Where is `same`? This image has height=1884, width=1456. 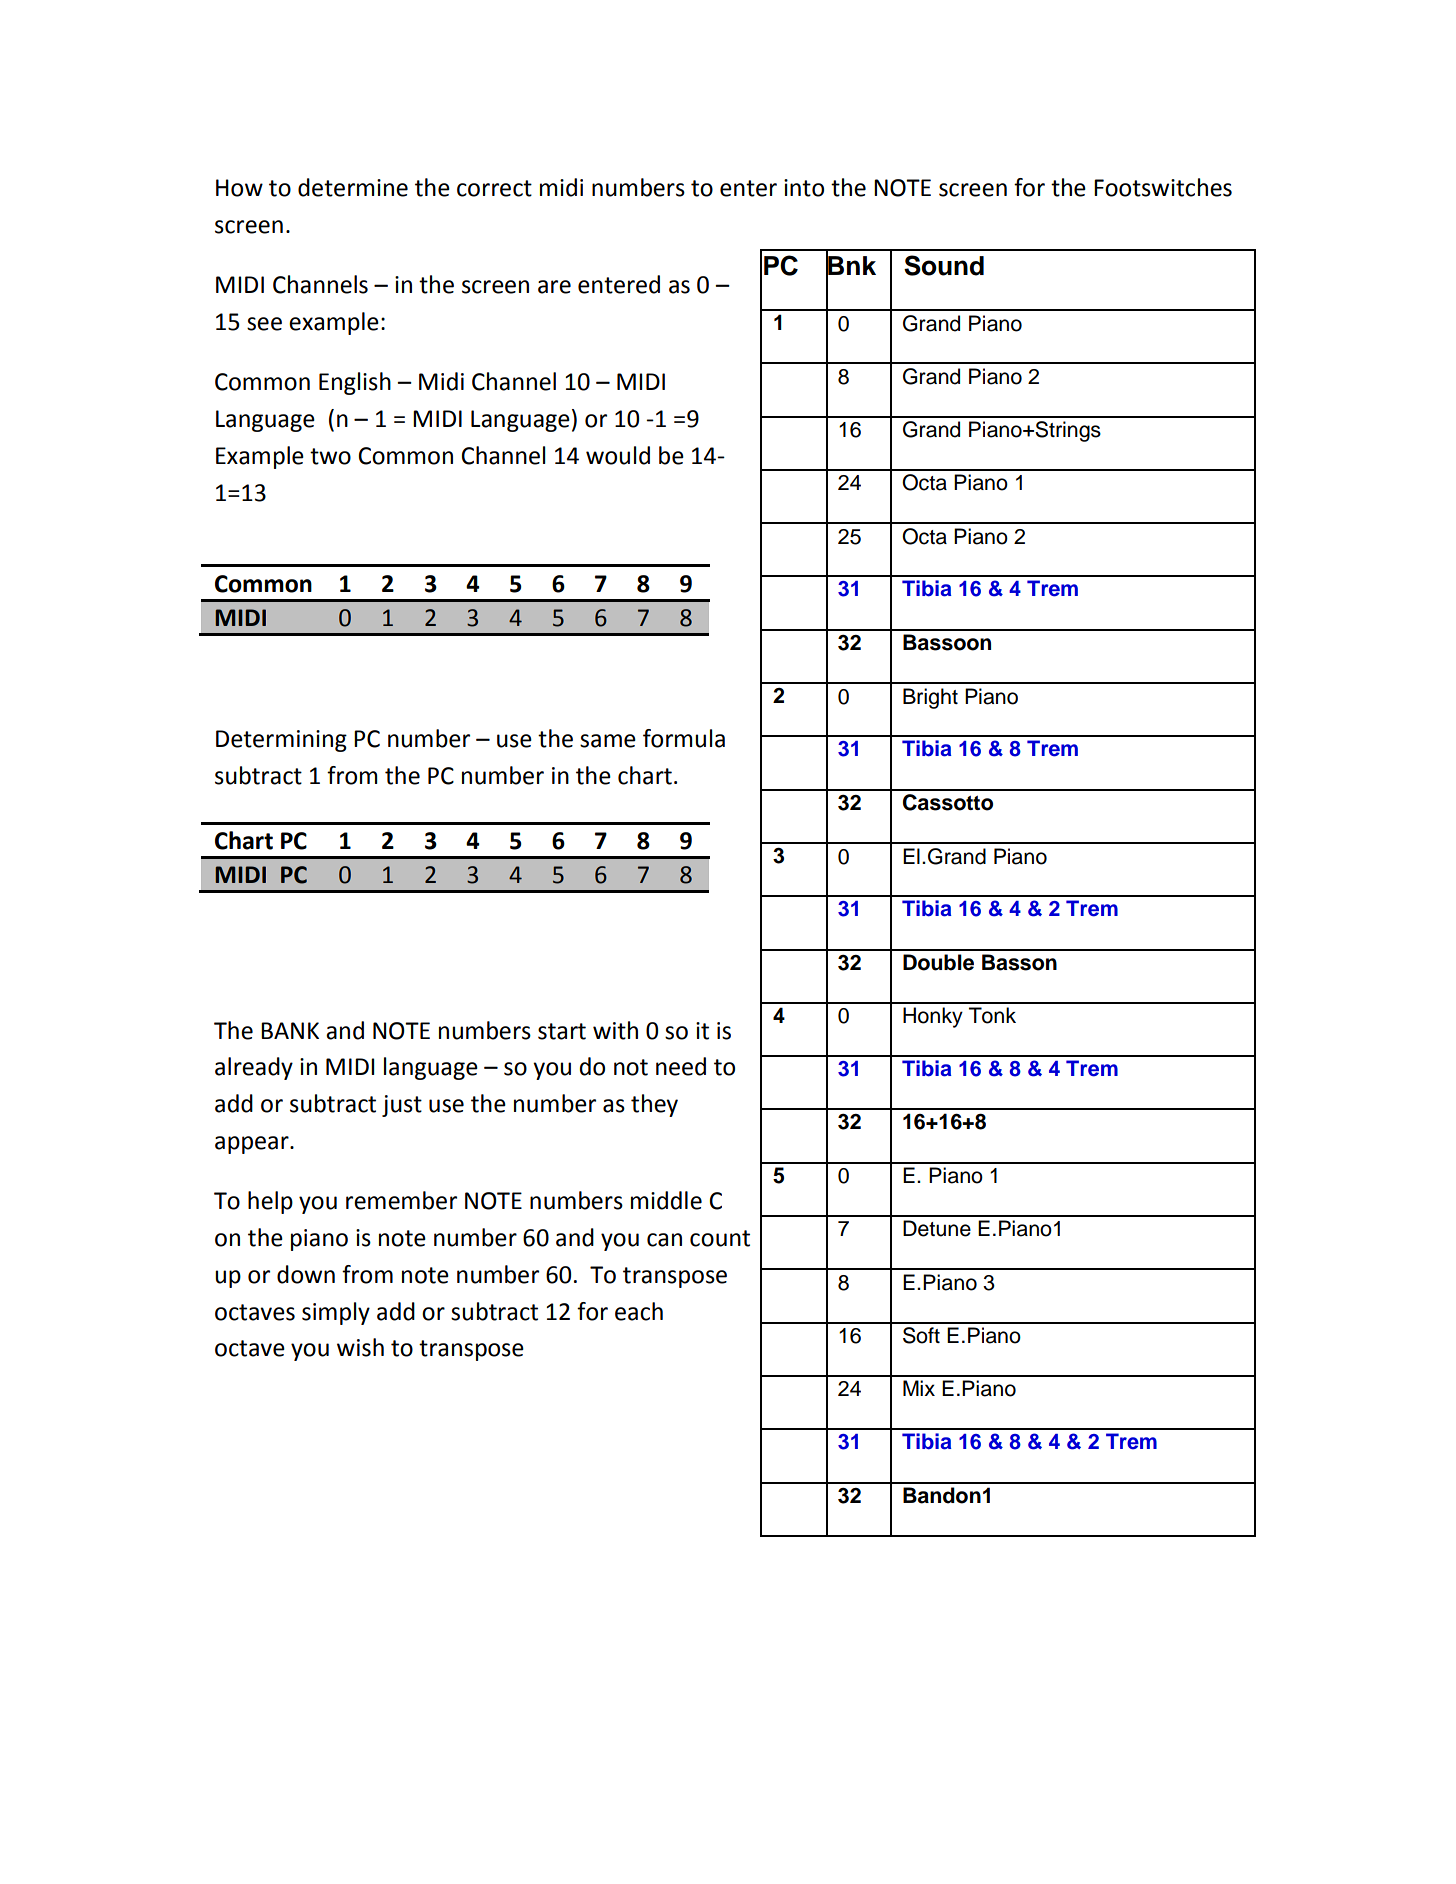
same is located at coordinates (608, 741).
